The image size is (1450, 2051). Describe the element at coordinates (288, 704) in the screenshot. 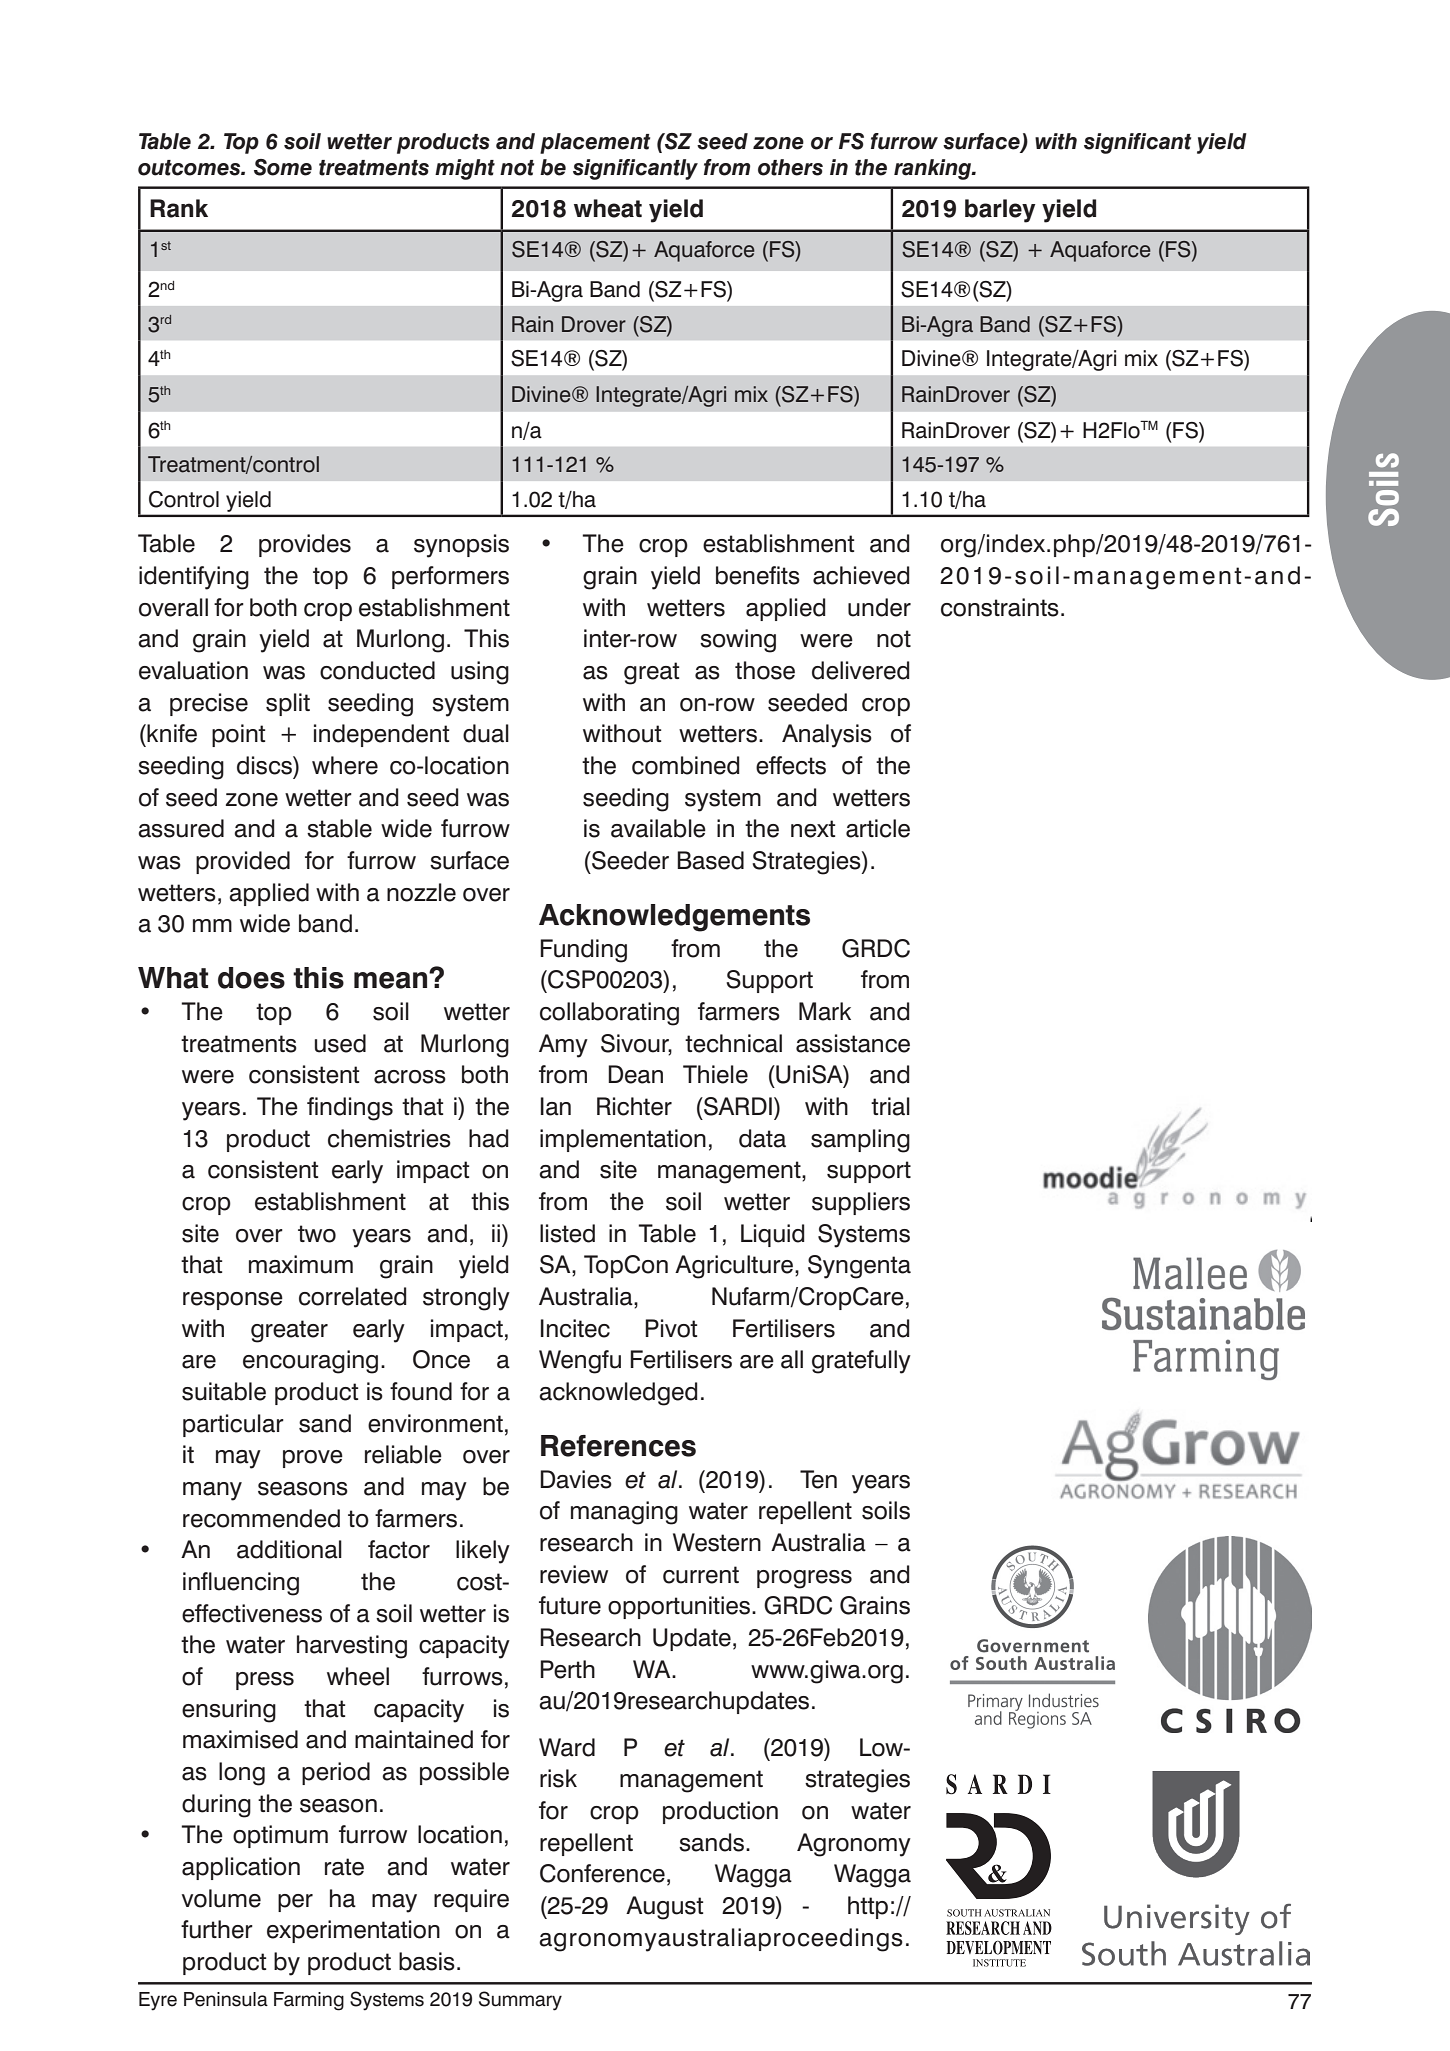

I see `split` at that location.
